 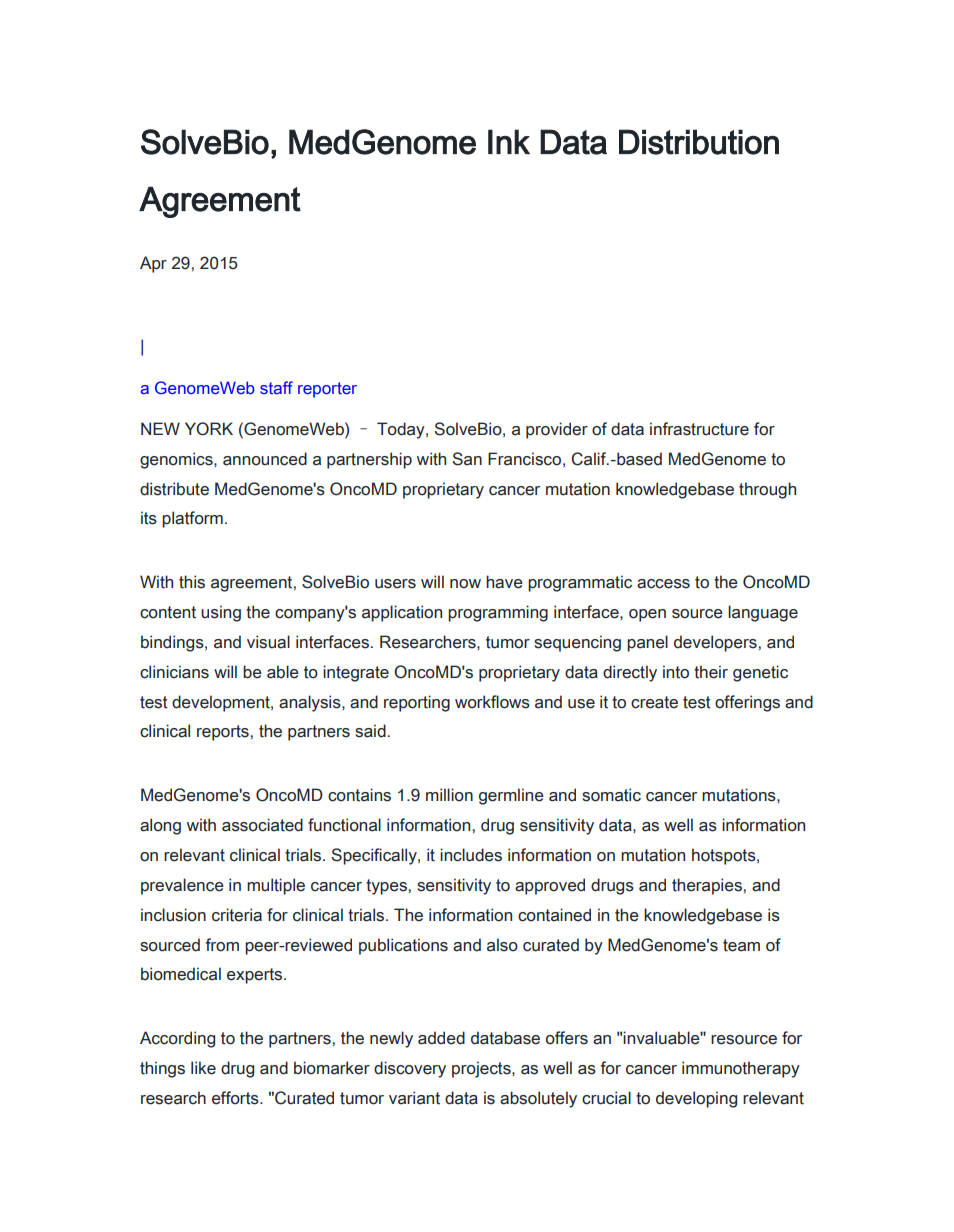 I want to click on Ink, so click(x=509, y=141).
